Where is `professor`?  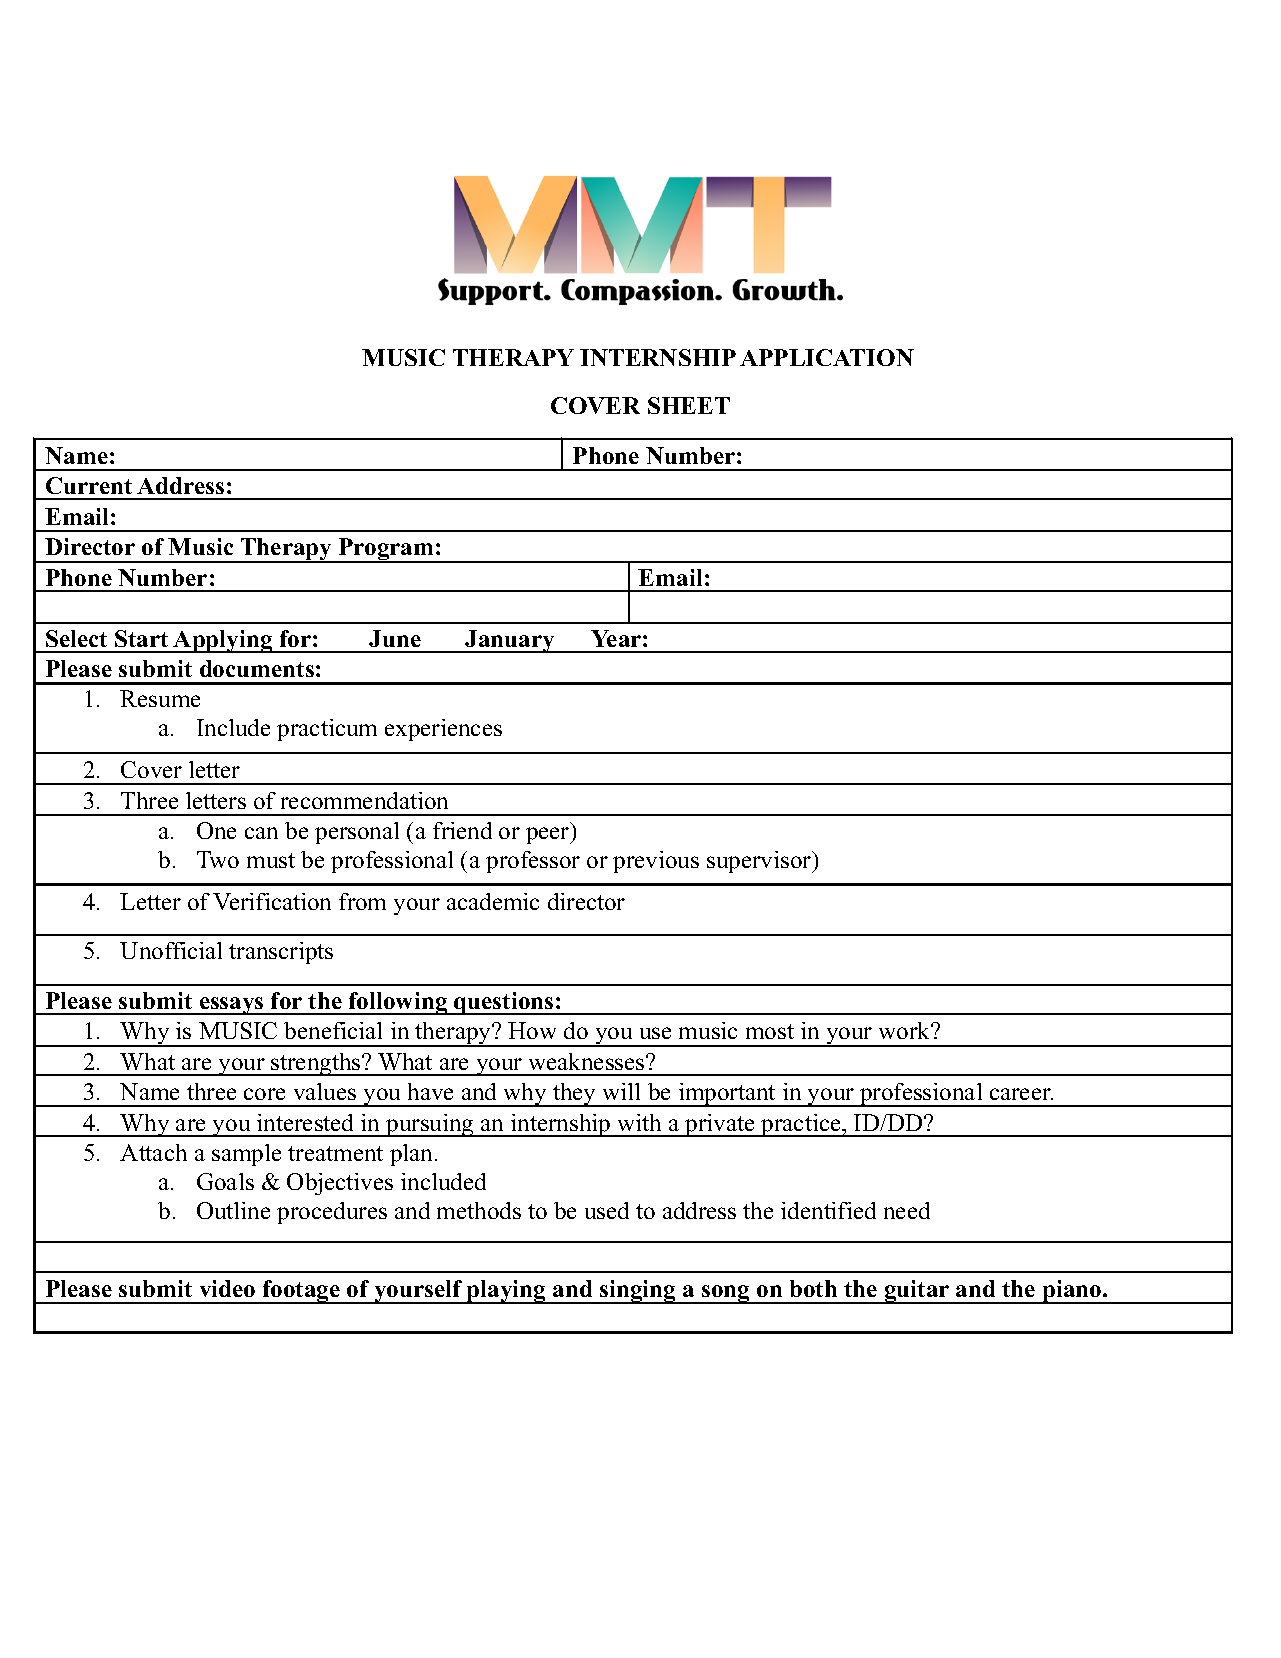
professor is located at coordinates (533, 862).
